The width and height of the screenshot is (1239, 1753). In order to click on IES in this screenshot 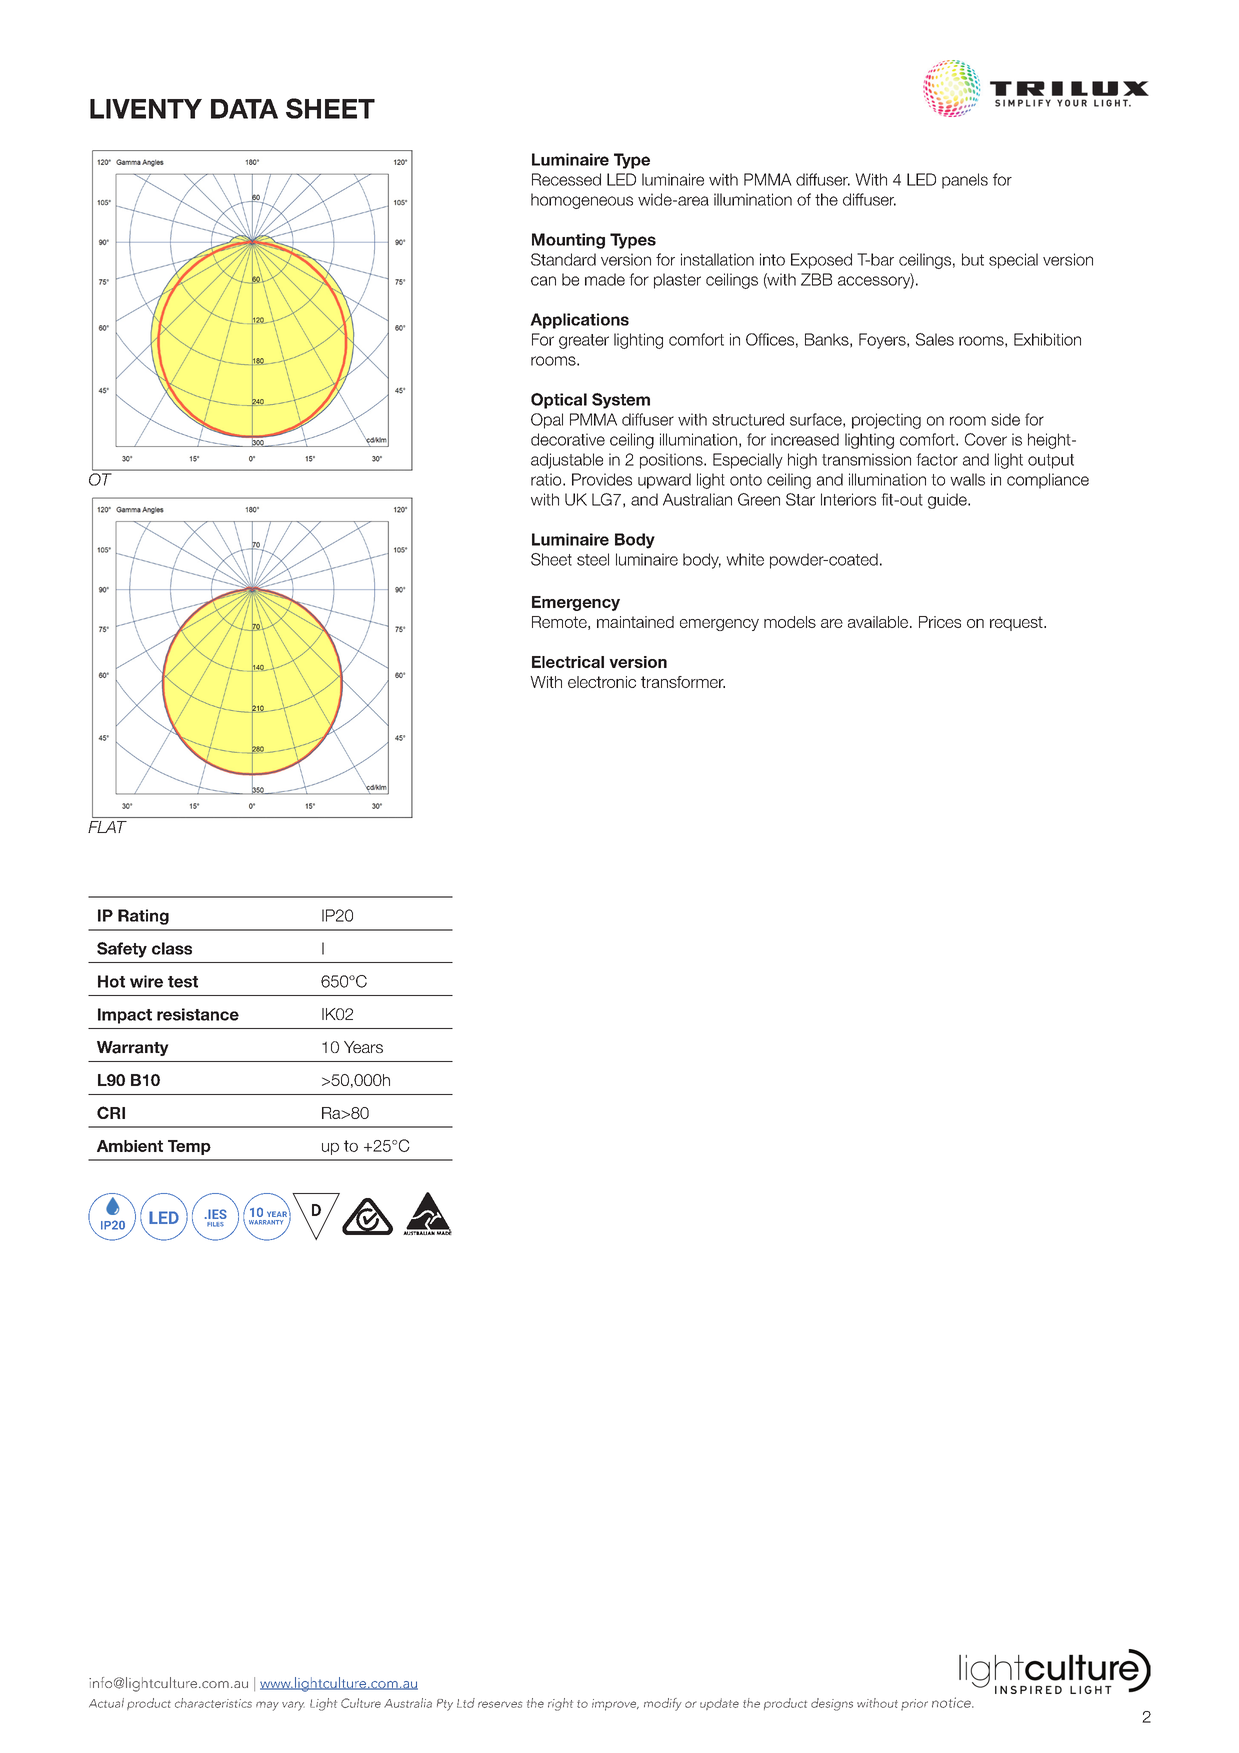, I will do `click(216, 1214)`.
